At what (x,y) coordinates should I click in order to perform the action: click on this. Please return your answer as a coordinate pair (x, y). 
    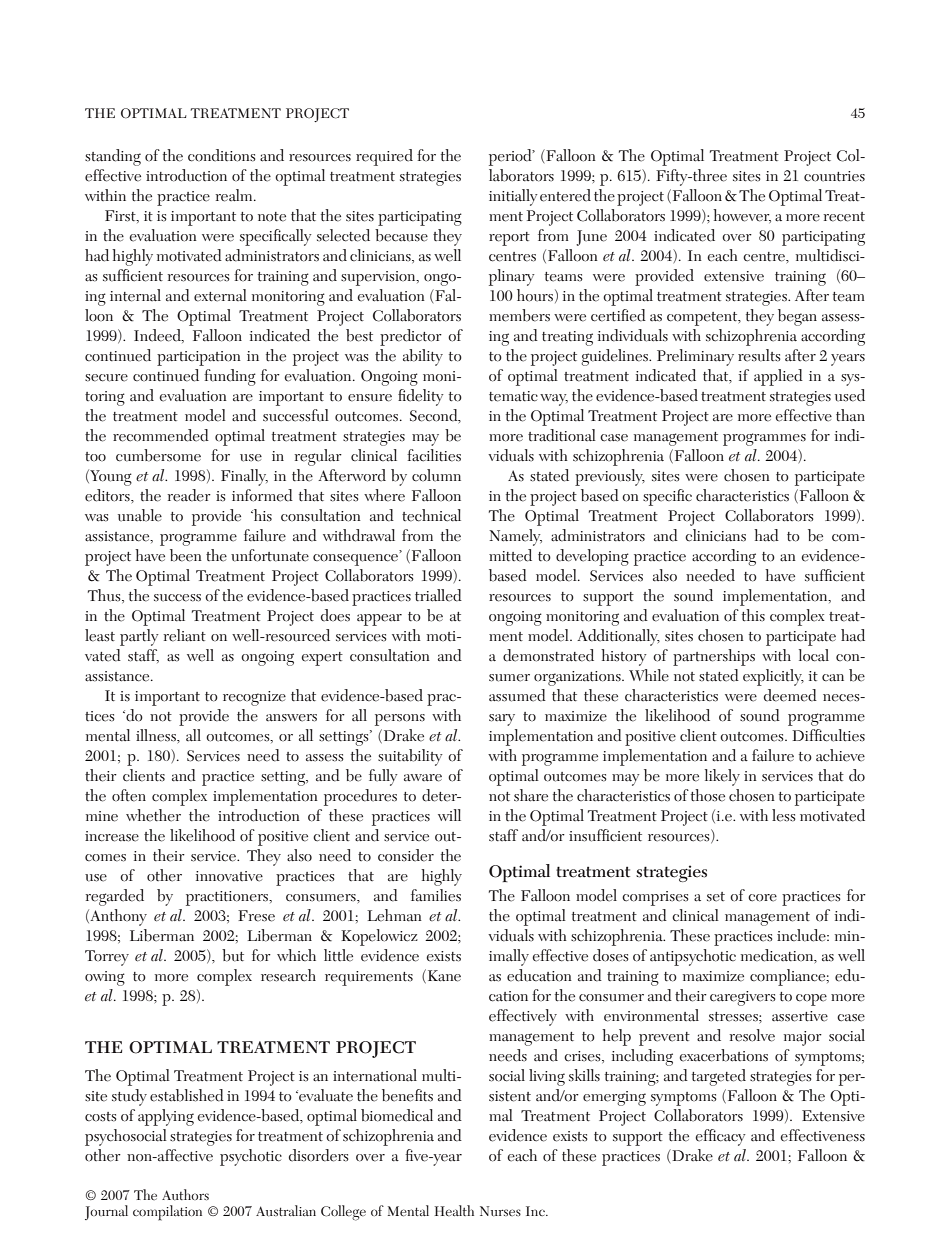
    Looking at the image, I should click on (753, 615).
